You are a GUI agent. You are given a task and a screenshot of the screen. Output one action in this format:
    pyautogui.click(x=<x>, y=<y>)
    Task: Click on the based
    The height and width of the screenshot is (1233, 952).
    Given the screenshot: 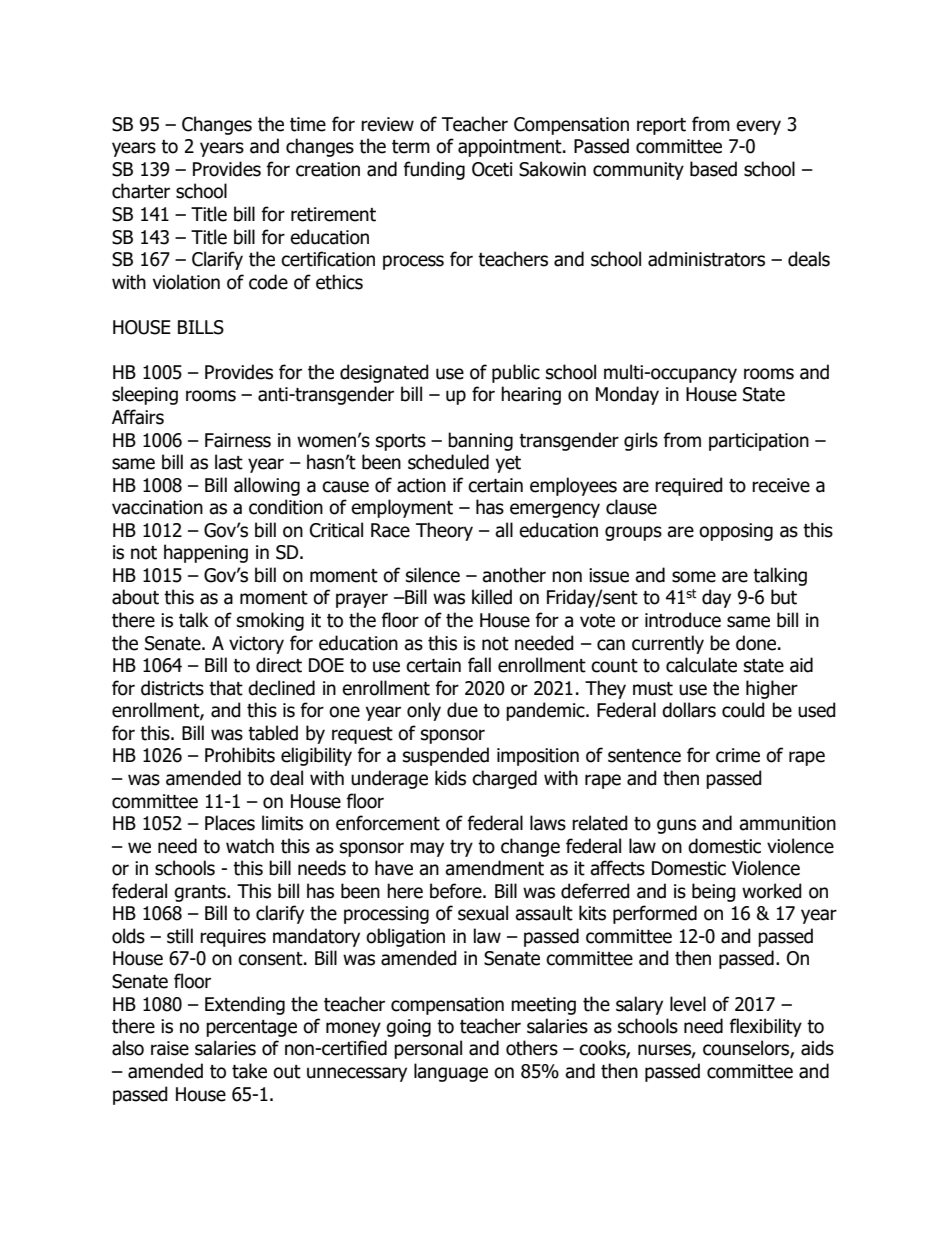 What is the action you would take?
    pyautogui.click(x=713, y=169)
